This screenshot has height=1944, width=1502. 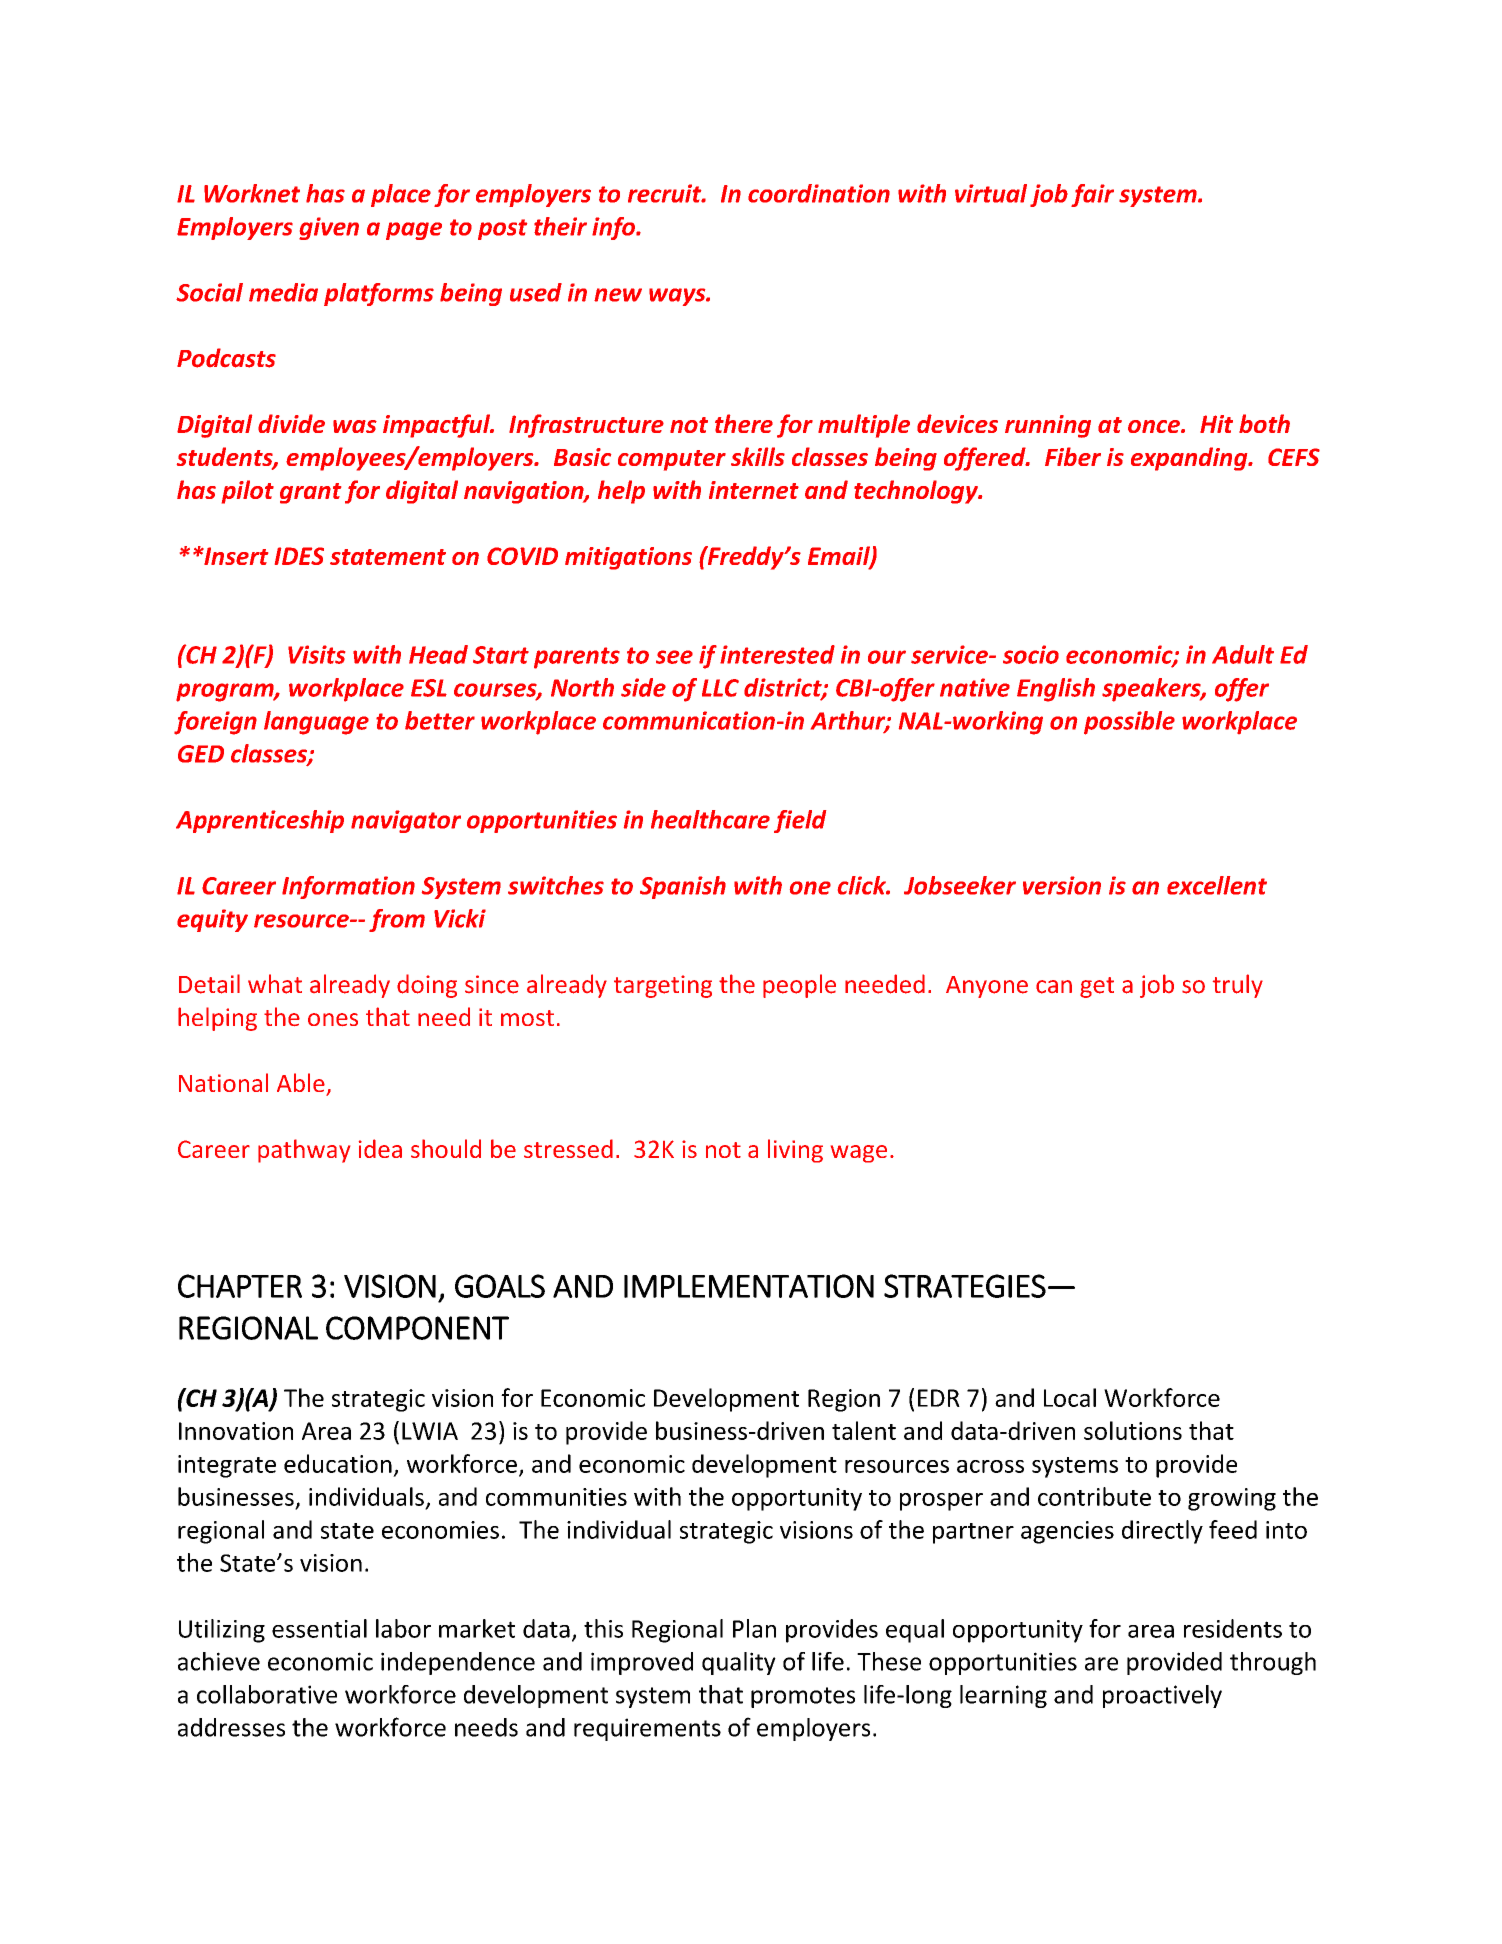 What do you see at coordinates (1238, 986) in the screenshot?
I see `truly` at bounding box center [1238, 986].
